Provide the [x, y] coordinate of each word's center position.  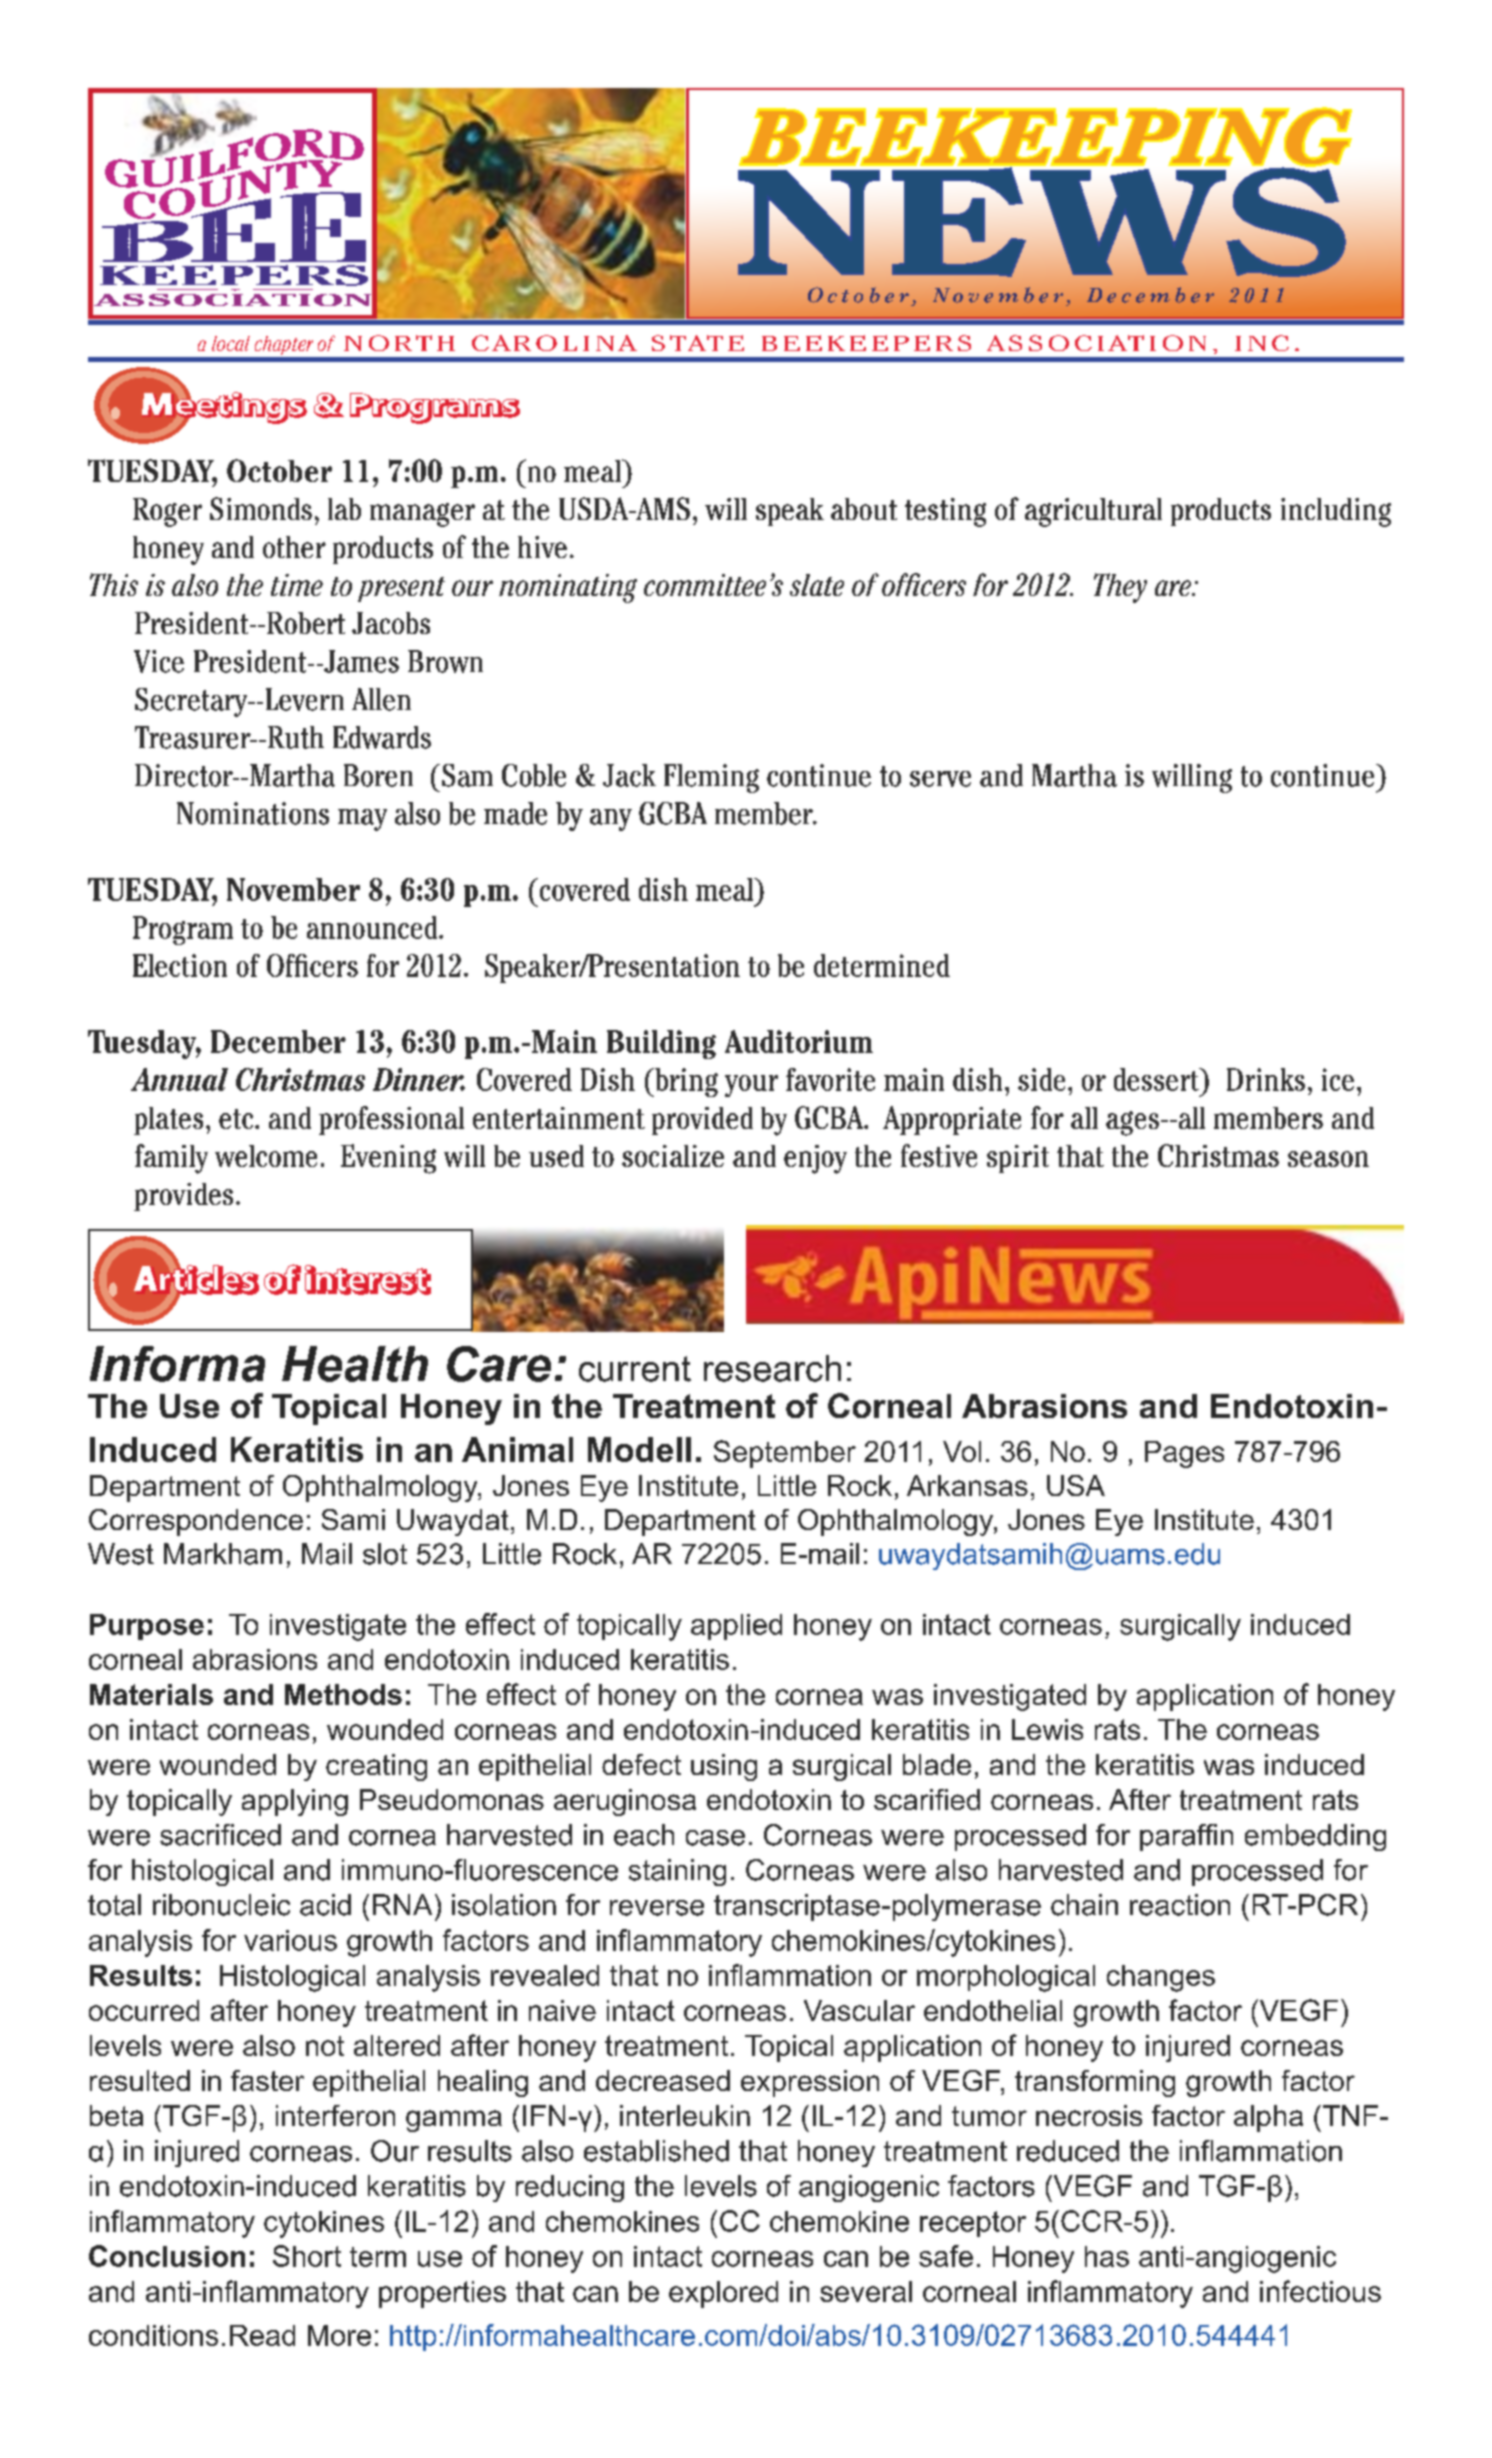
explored [723, 2294]
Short [307, 2256]
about [864, 509]
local [231, 343]
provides [183, 1197]
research [772, 1368]
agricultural [1093, 512]
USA [1076, 1485]
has [1107, 2256]
